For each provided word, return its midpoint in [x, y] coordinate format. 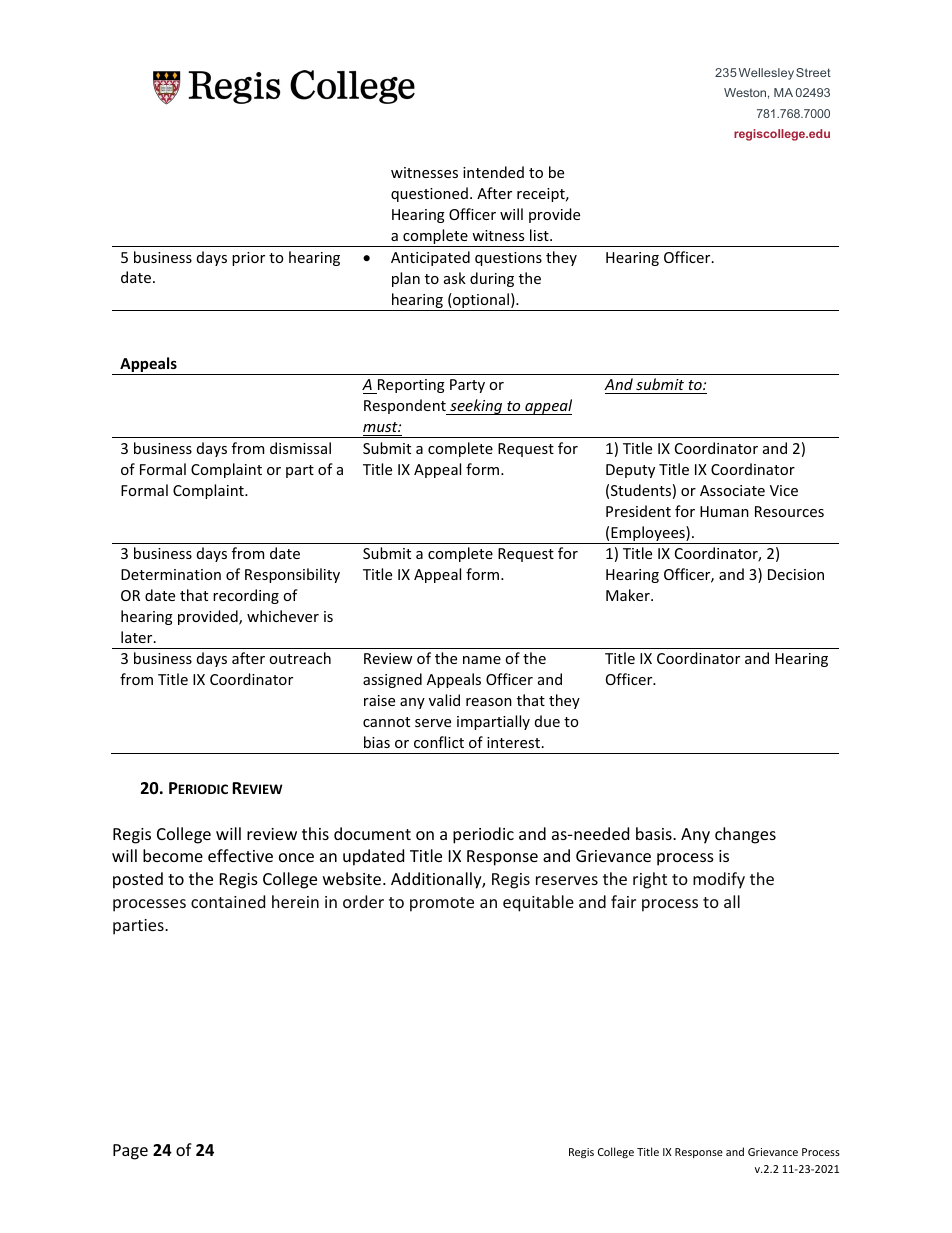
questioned [429, 194]
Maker [629, 595]
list [540, 235]
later [138, 637]
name [482, 660]
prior [248, 259]
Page [130, 1152]
